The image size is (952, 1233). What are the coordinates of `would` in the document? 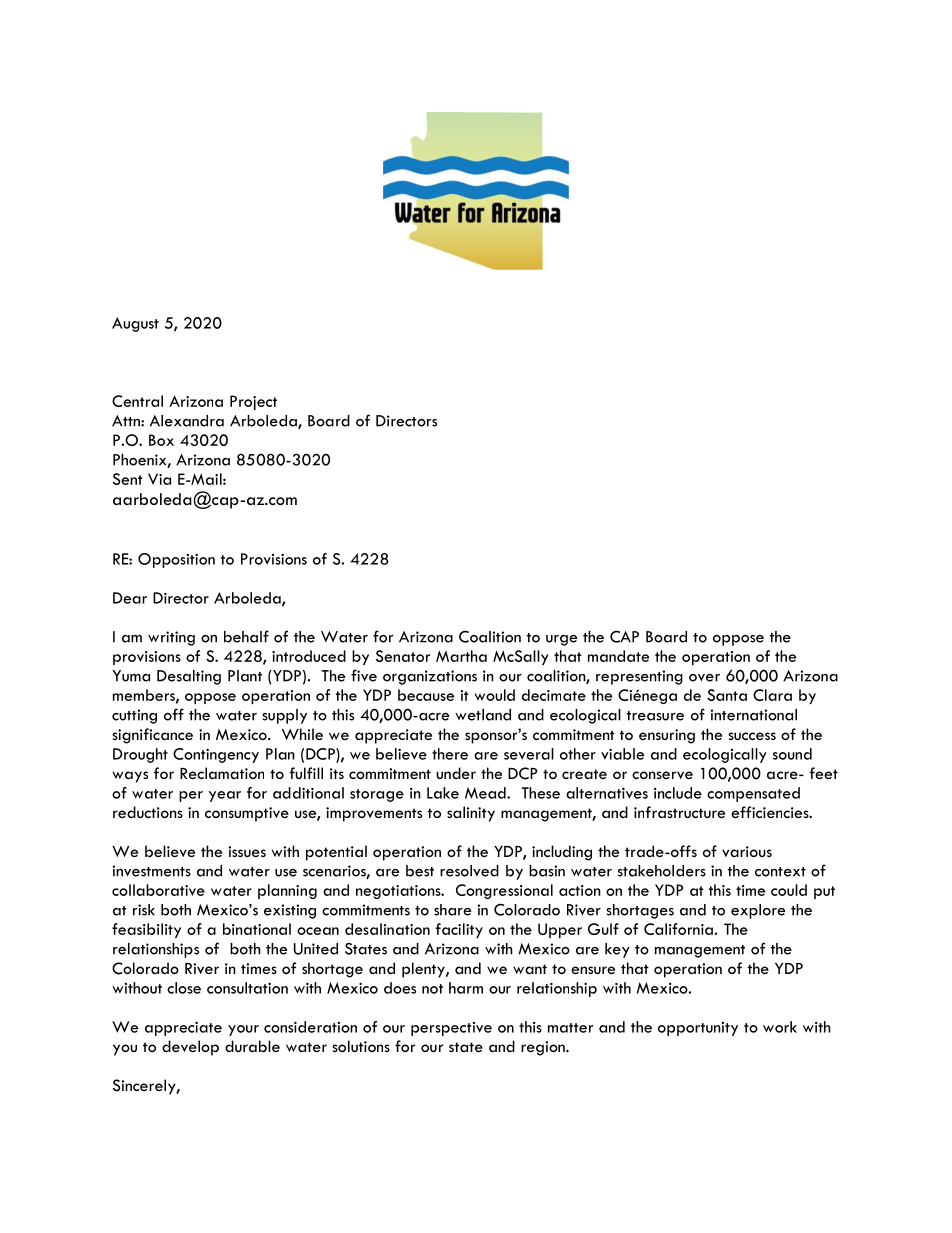 It's located at (495, 695).
